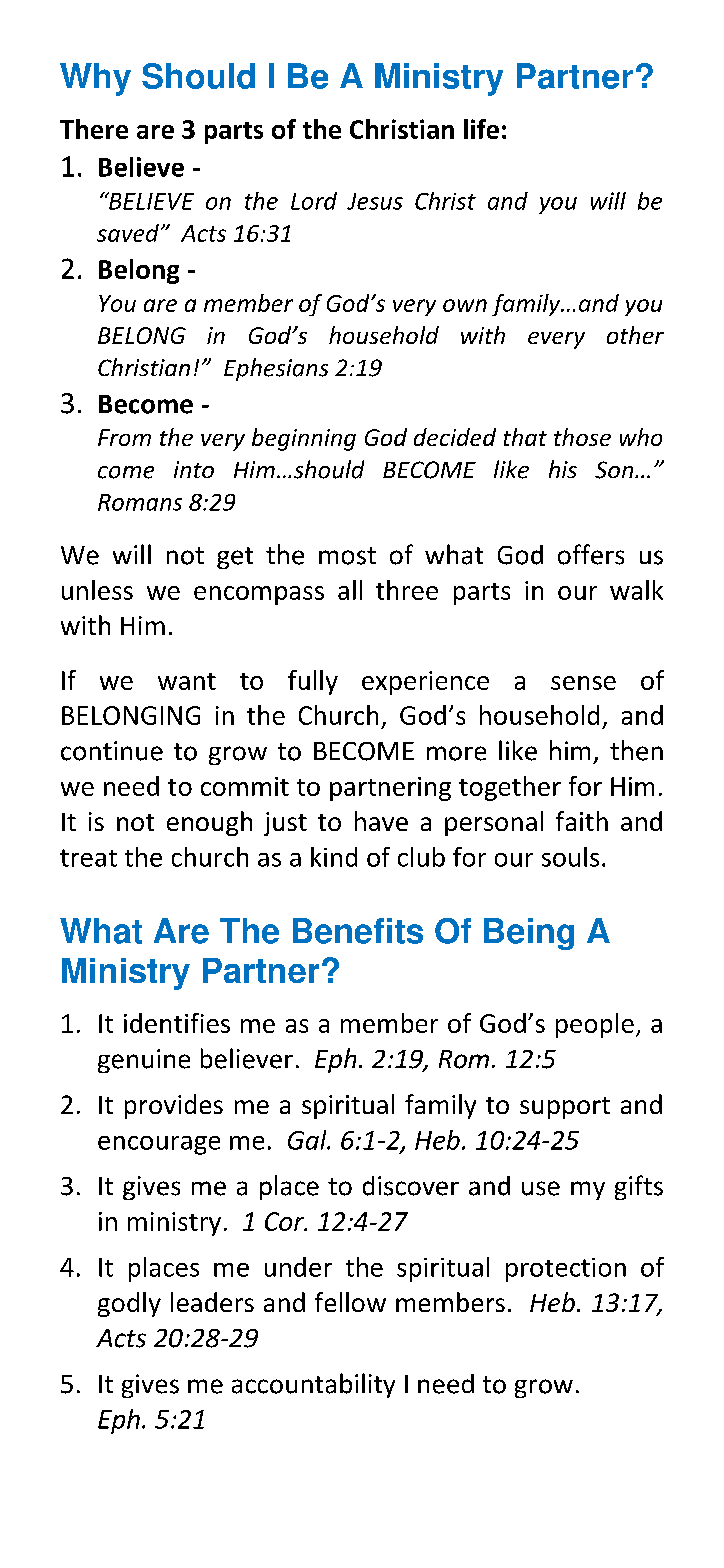 This document has width=724, height=1568. Describe the element at coordinates (94, 129) in the document. I see `There` at that location.
